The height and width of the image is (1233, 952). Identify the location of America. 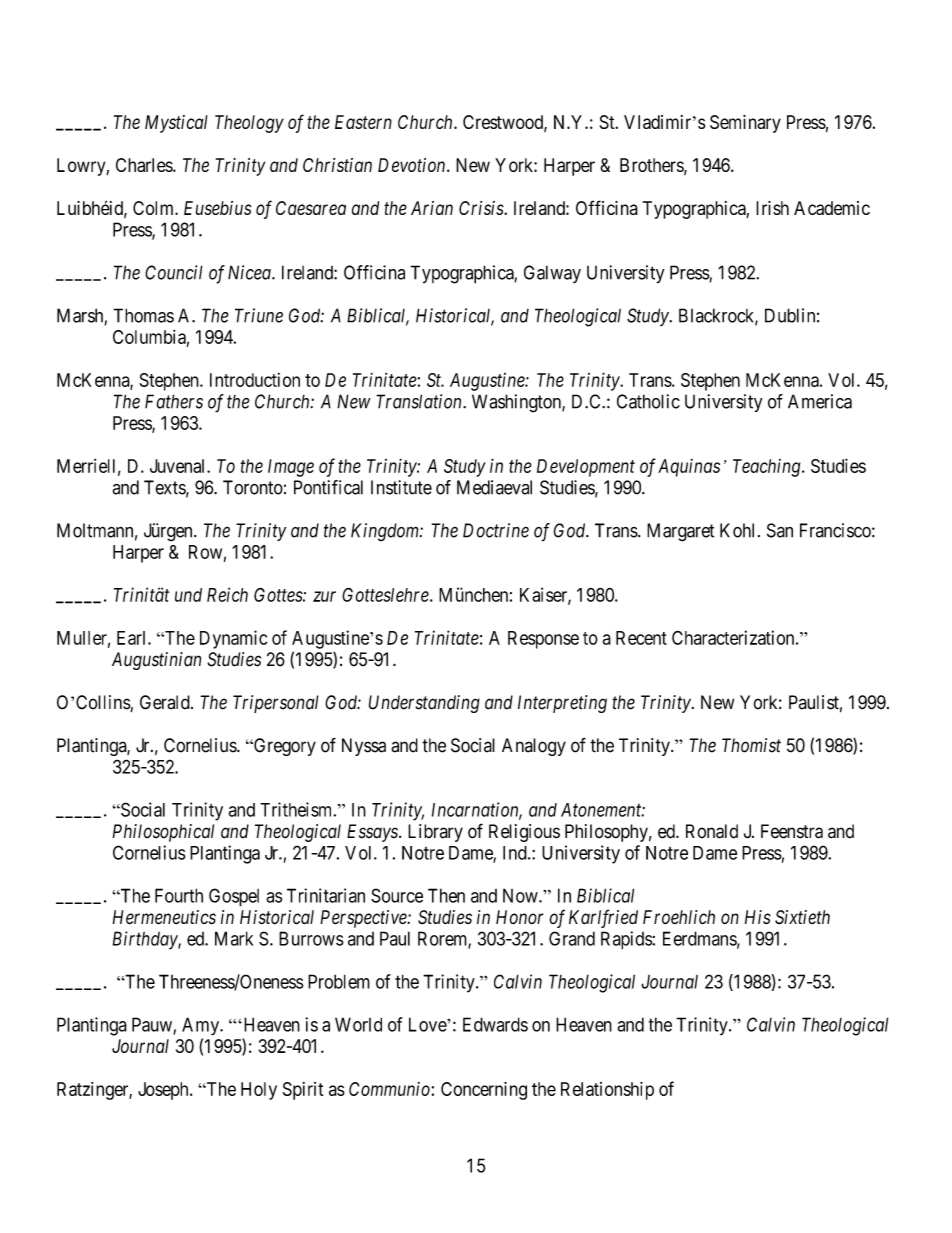
(820, 401).
